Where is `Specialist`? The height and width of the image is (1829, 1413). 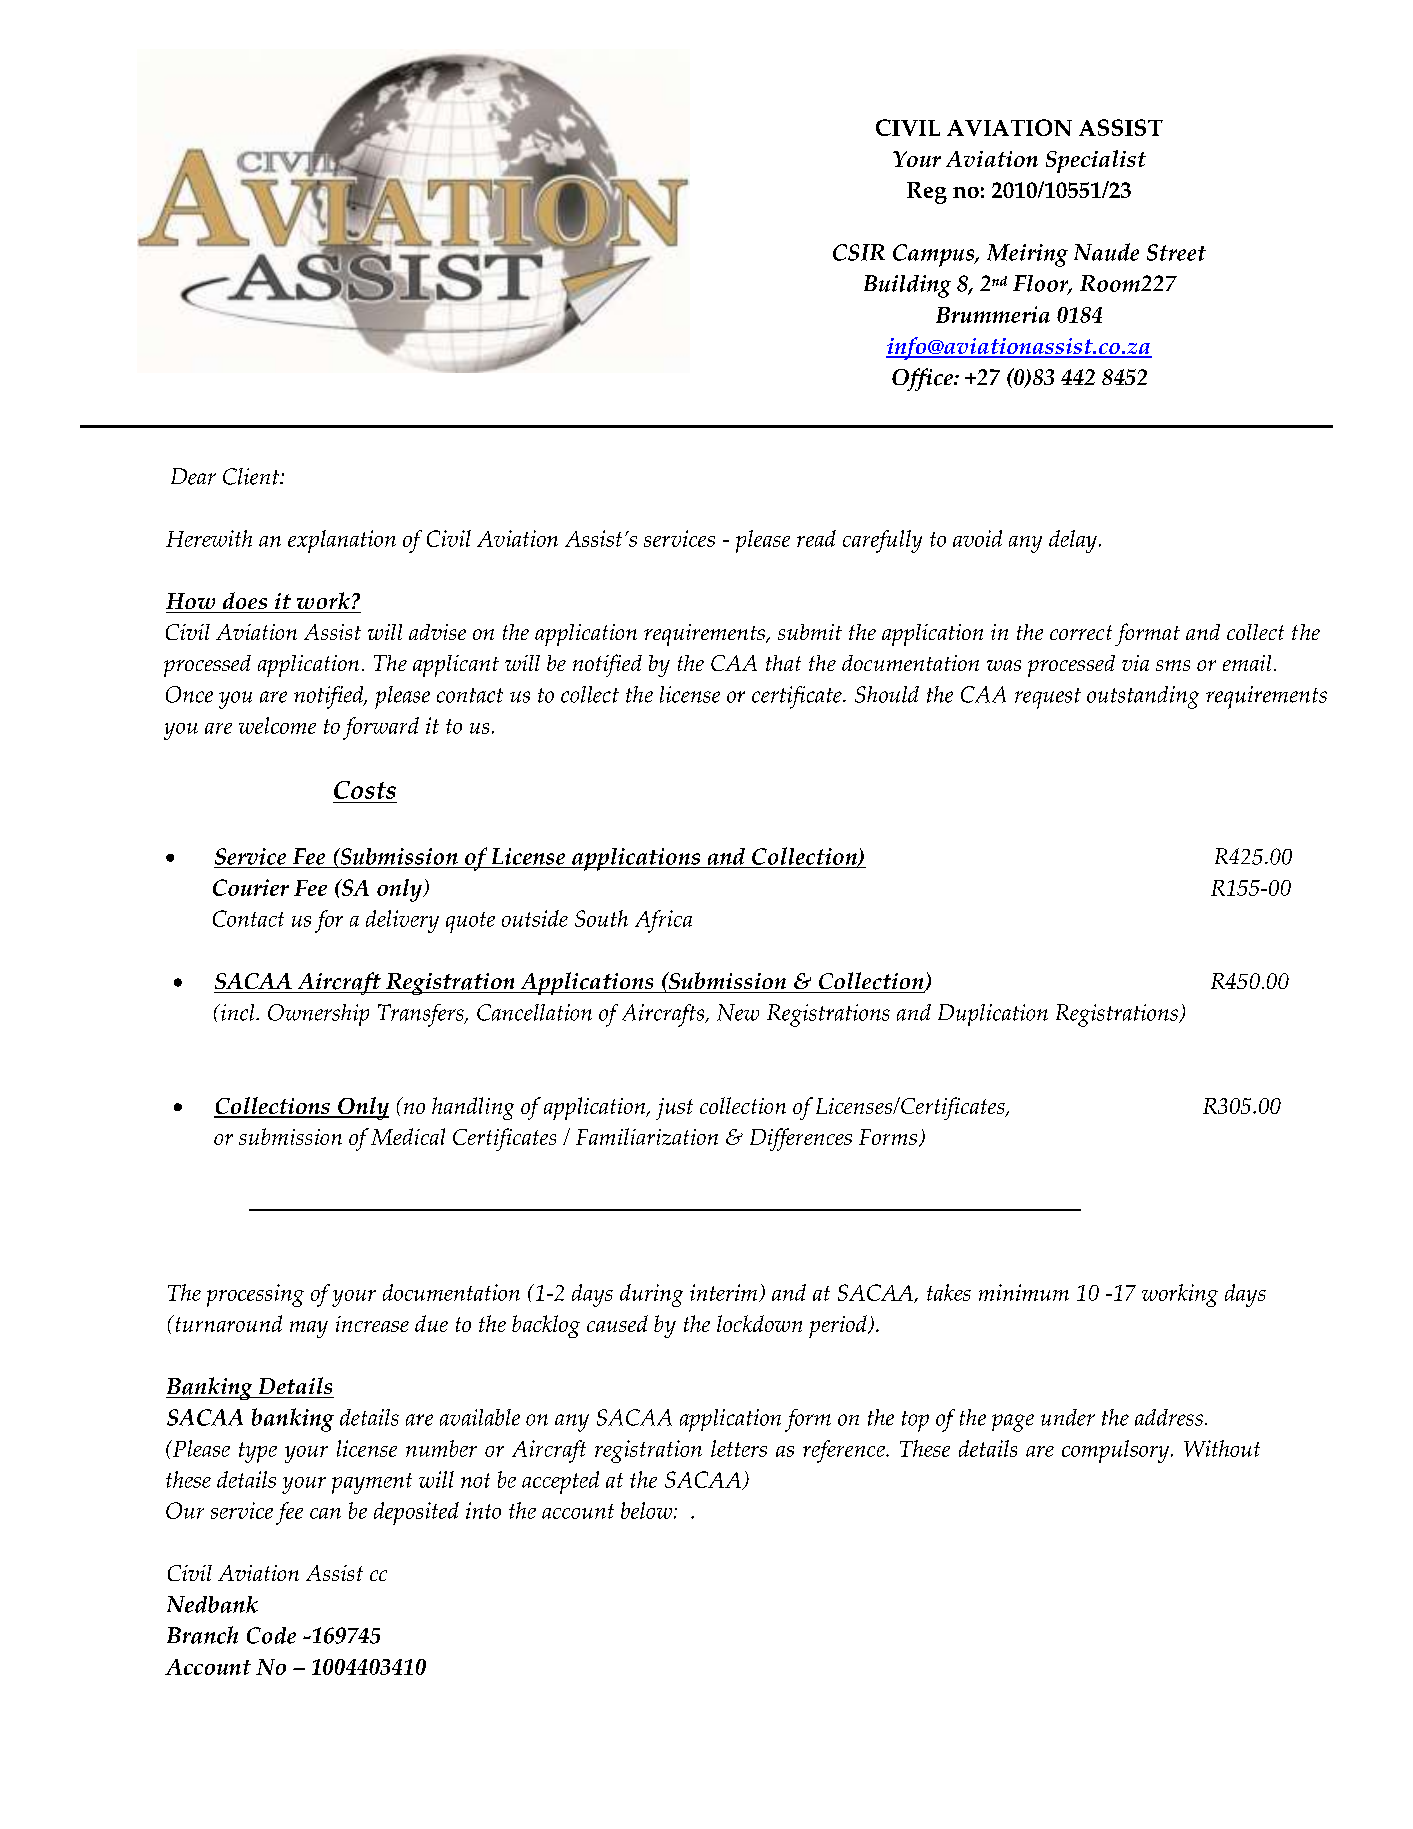 Specialist is located at coordinates (1096, 161).
